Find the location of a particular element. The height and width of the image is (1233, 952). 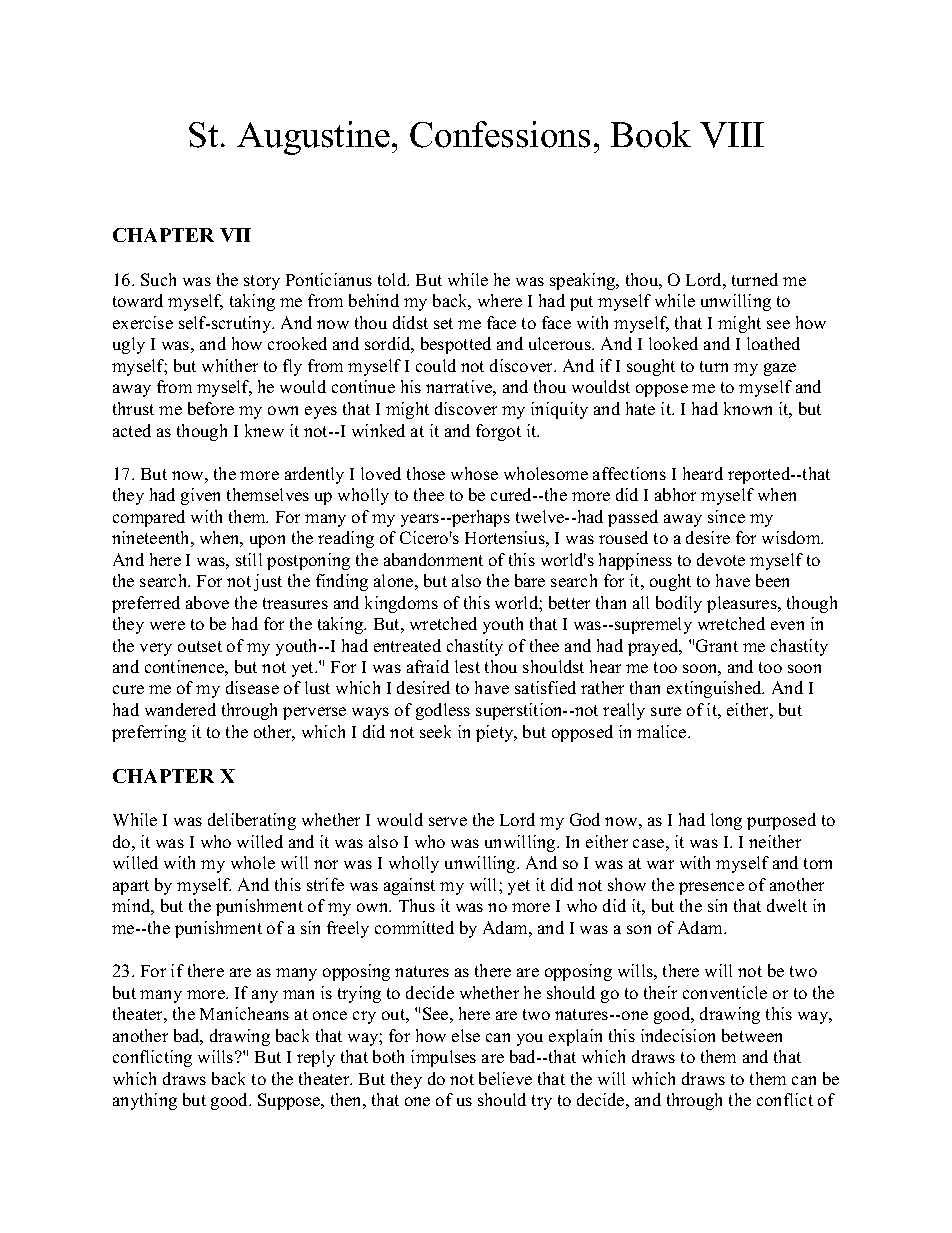

VIII is located at coordinates (732, 135).
